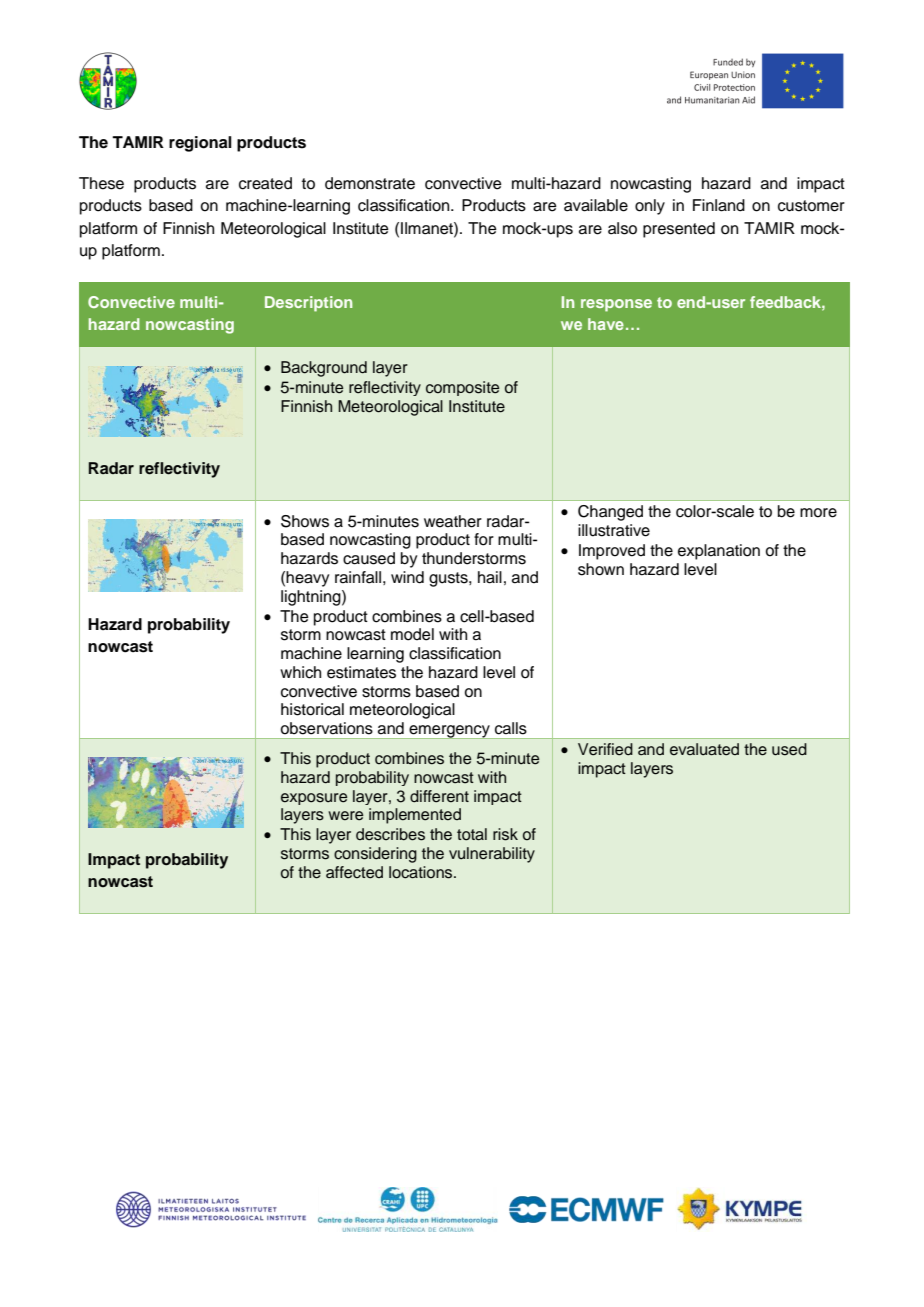 This screenshot has height=1307, width=924. What do you see at coordinates (818, 513) in the screenshot?
I see `more` at bounding box center [818, 513].
